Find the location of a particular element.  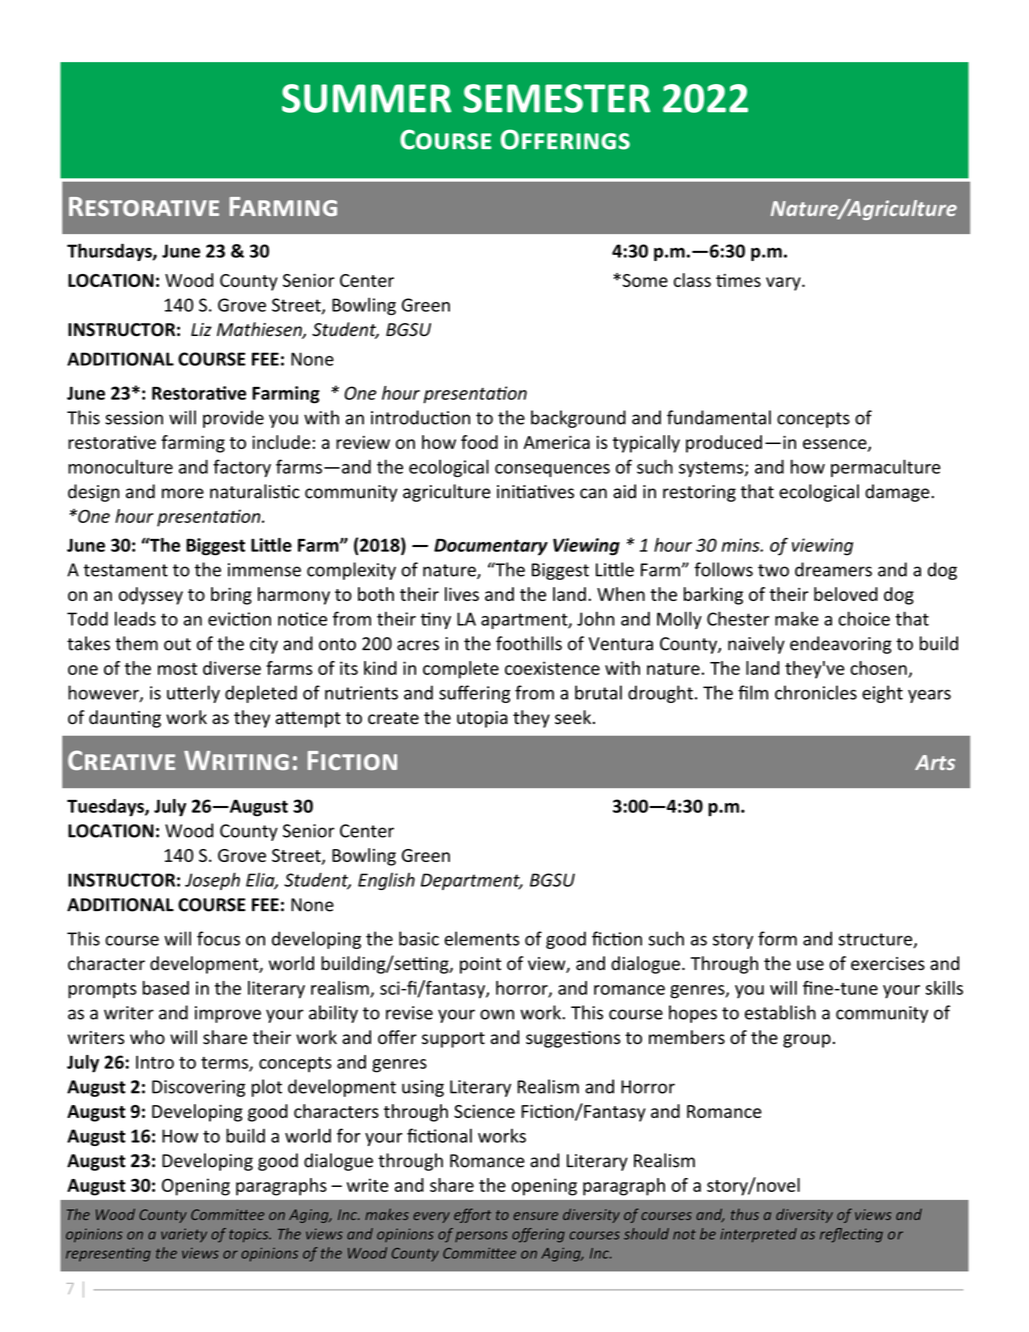

provide is located at coordinates (233, 419).
